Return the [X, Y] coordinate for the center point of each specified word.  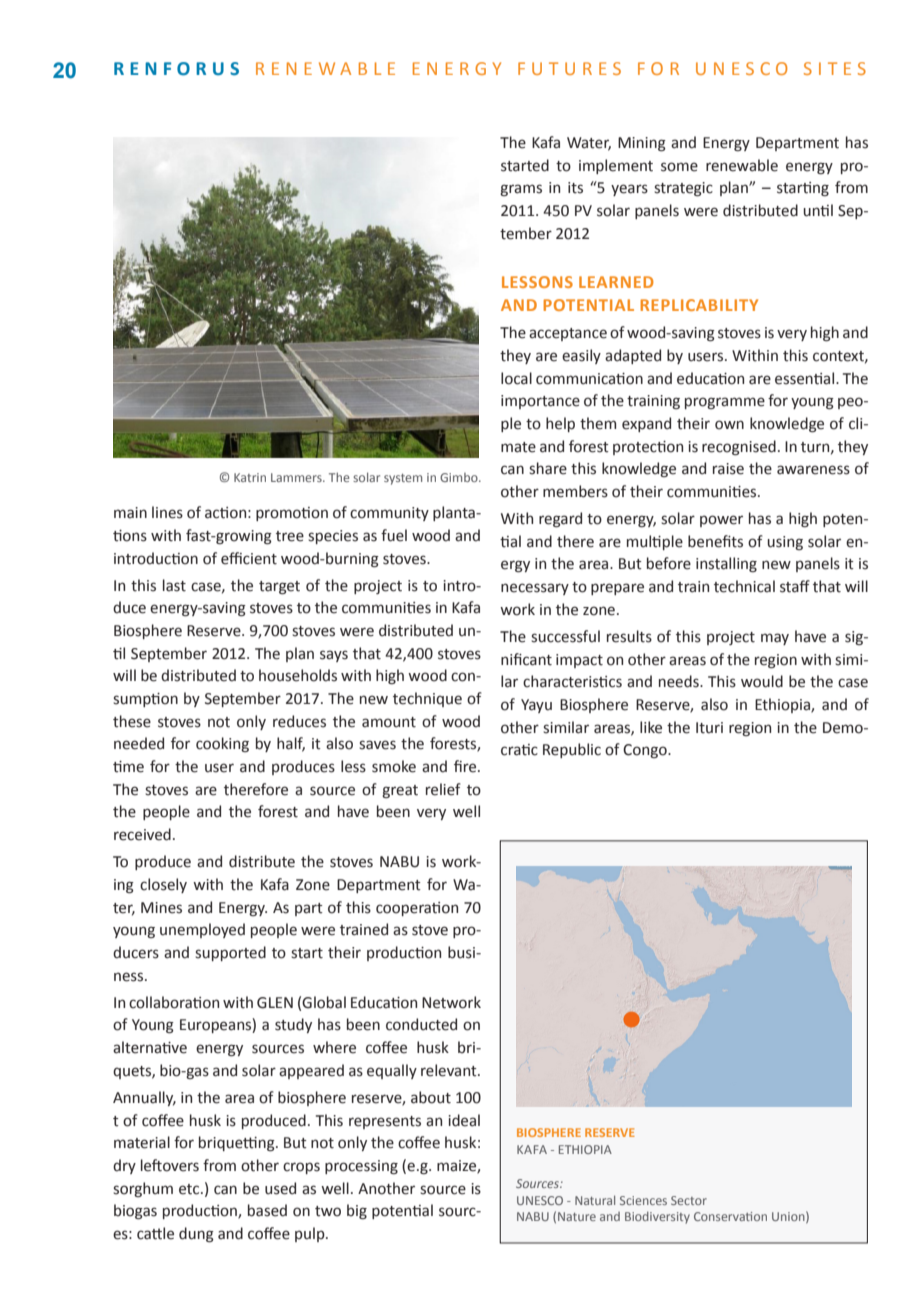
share [548, 468]
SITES [835, 68]
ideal [464, 1120]
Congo [646, 751]
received [142, 834]
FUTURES [569, 68]
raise [728, 469]
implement [616, 166]
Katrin [250, 477]
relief [443, 789]
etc [190, 1189]
